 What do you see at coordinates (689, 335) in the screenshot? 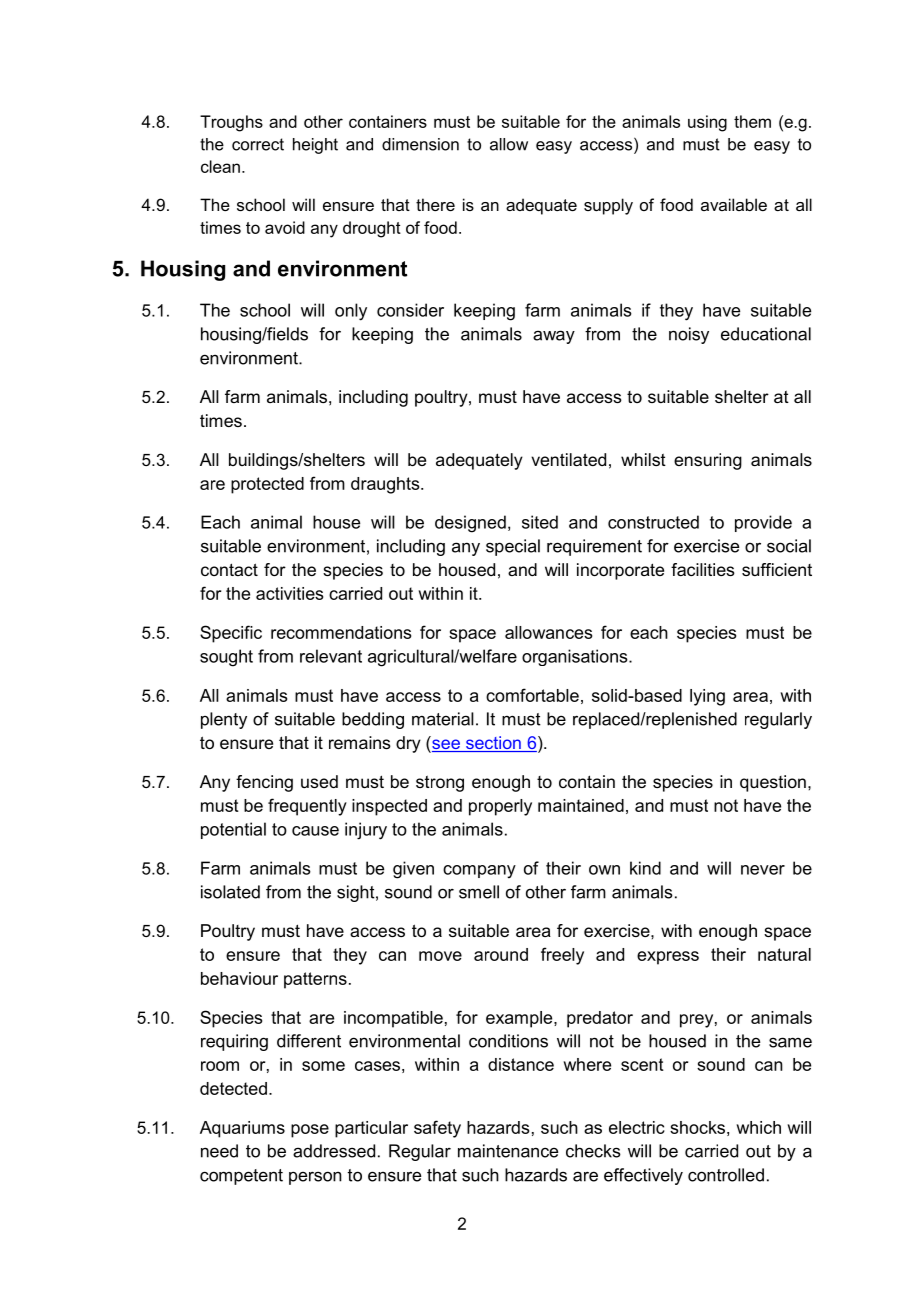
I see `noisy` at bounding box center [689, 335].
